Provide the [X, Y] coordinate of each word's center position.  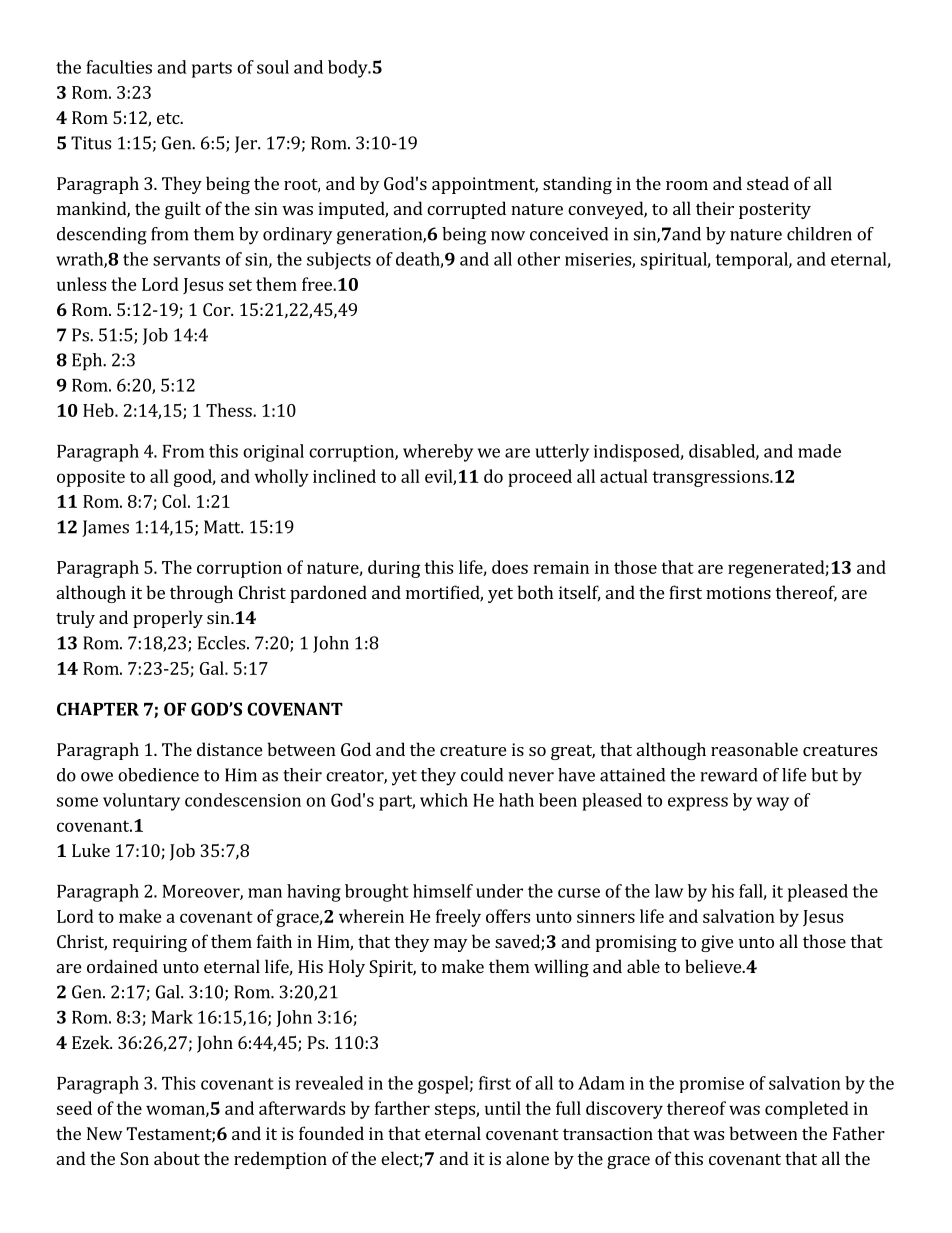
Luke [91, 850]
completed [807, 1110]
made [819, 451]
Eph [88, 362]
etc [169, 118]
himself [443, 891]
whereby [438, 453]
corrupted [466, 210]
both [535, 592]
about [177, 1158]
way [773, 804]
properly [168, 619]
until [503, 1108]
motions [738, 592]
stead [768, 183]
